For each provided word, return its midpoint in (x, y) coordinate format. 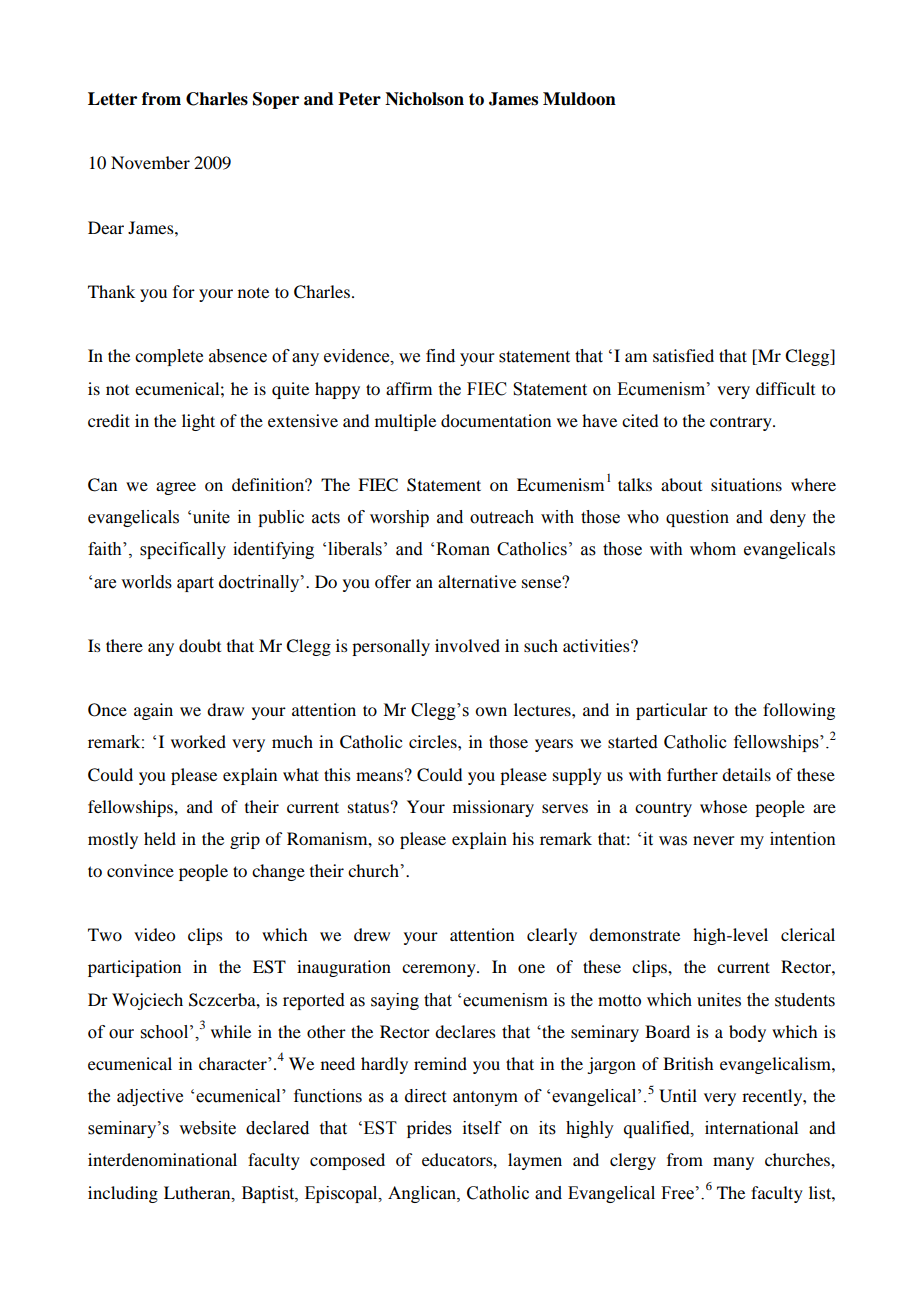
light (198, 422)
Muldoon (579, 99)
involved (467, 645)
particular (672, 711)
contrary (742, 423)
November (150, 162)
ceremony (440, 970)
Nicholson (424, 99)
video (154, 934)
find (440, 356)
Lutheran (198, 1193)
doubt (200, 645)
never (714, 841)
